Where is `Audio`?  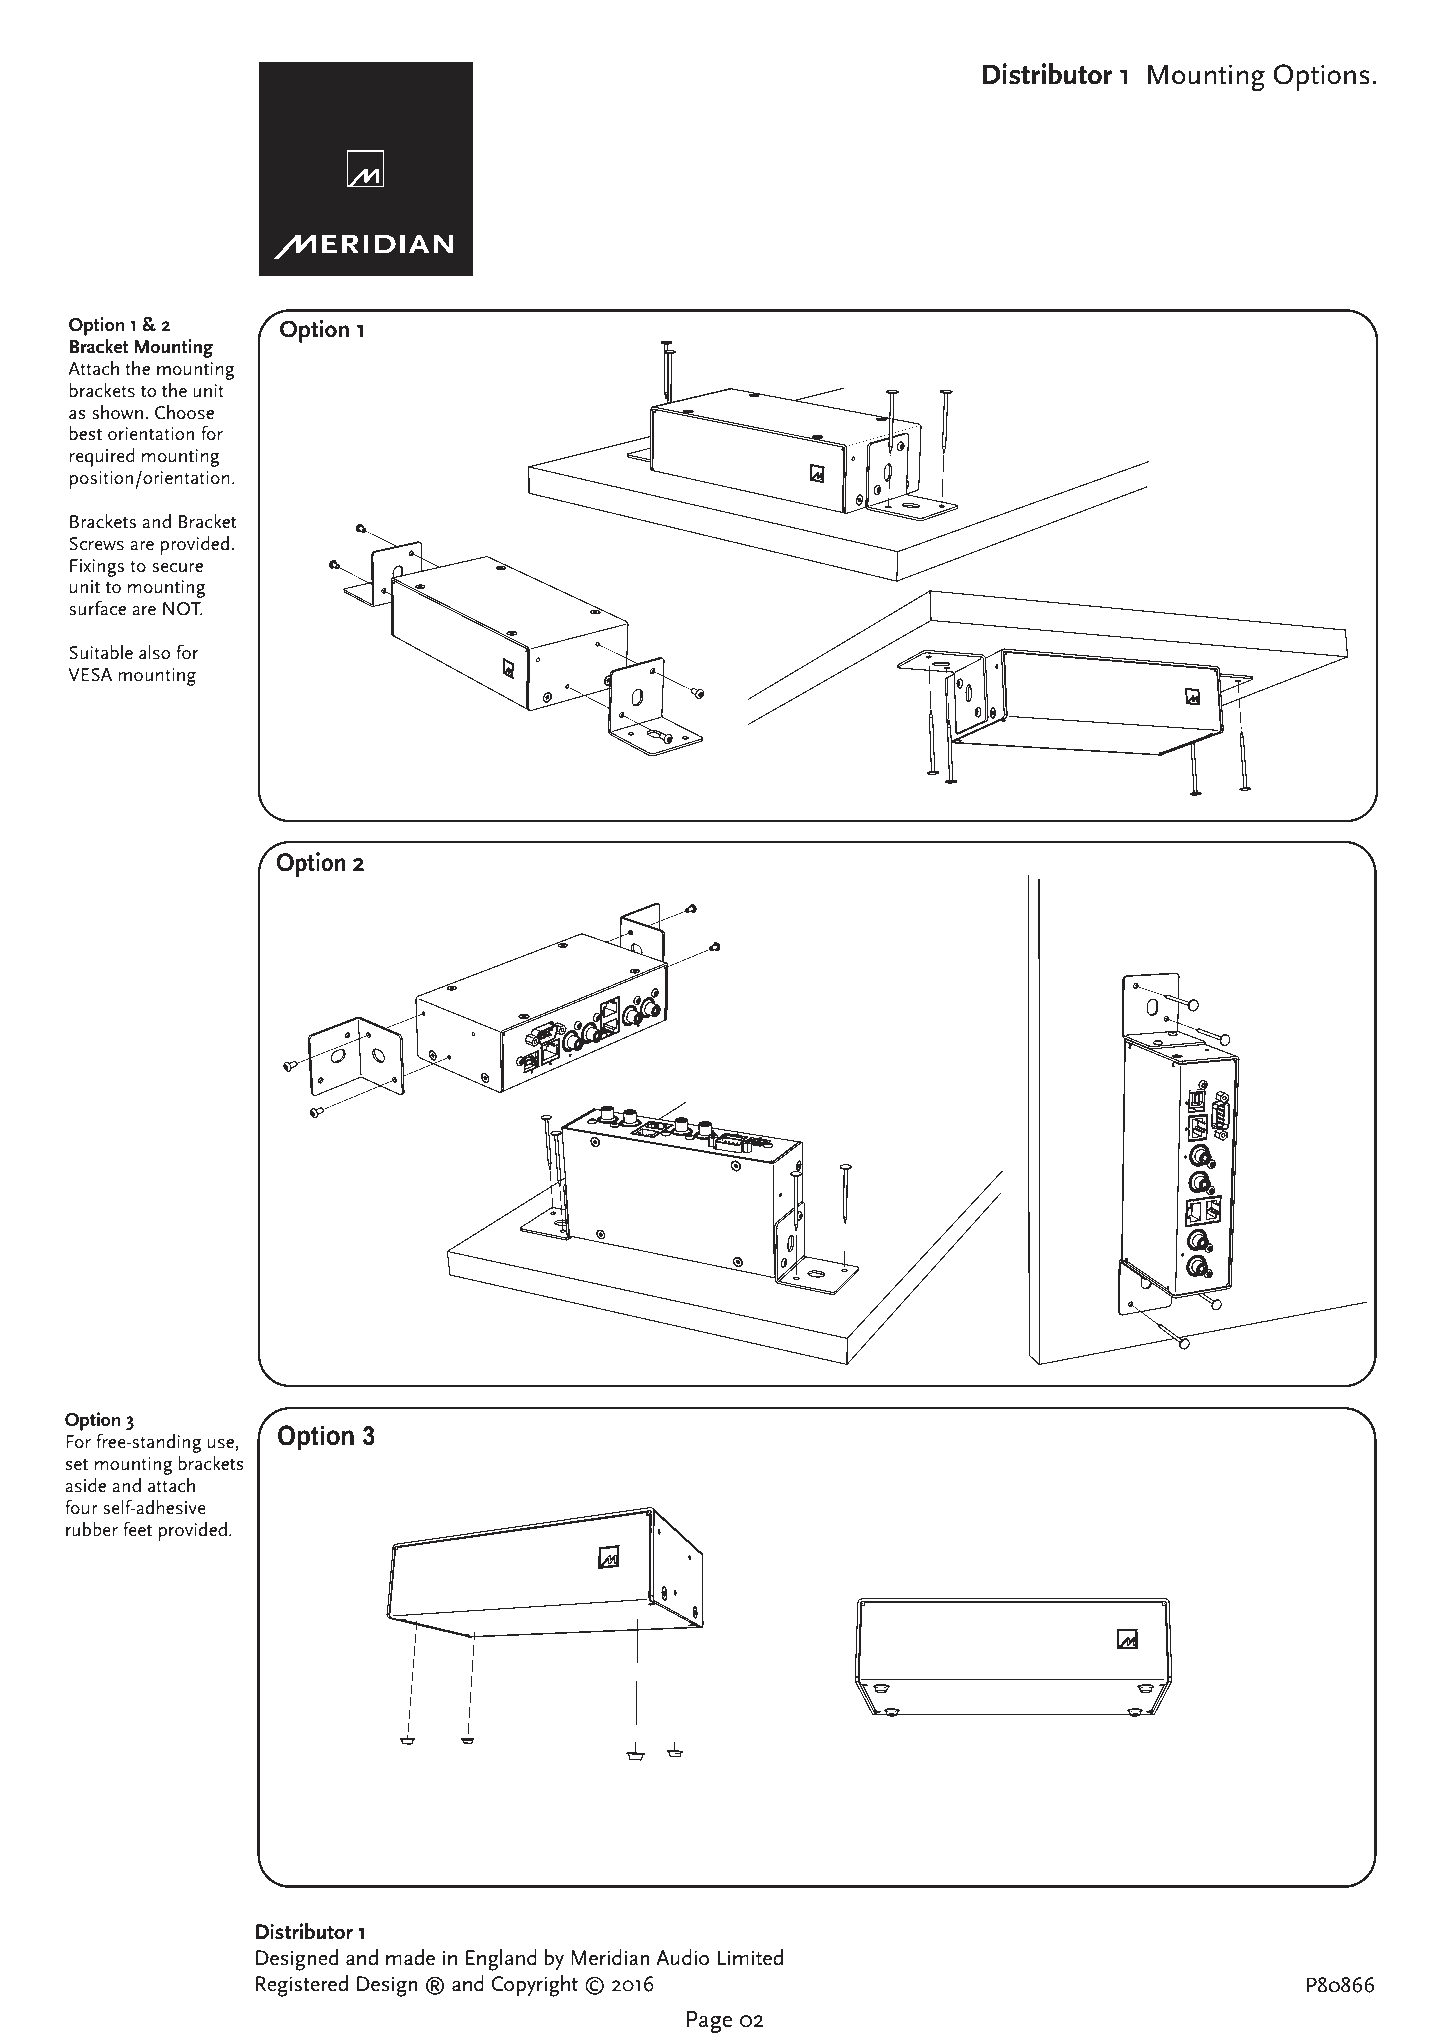 Audio is located at coordinates (682, 1957).
